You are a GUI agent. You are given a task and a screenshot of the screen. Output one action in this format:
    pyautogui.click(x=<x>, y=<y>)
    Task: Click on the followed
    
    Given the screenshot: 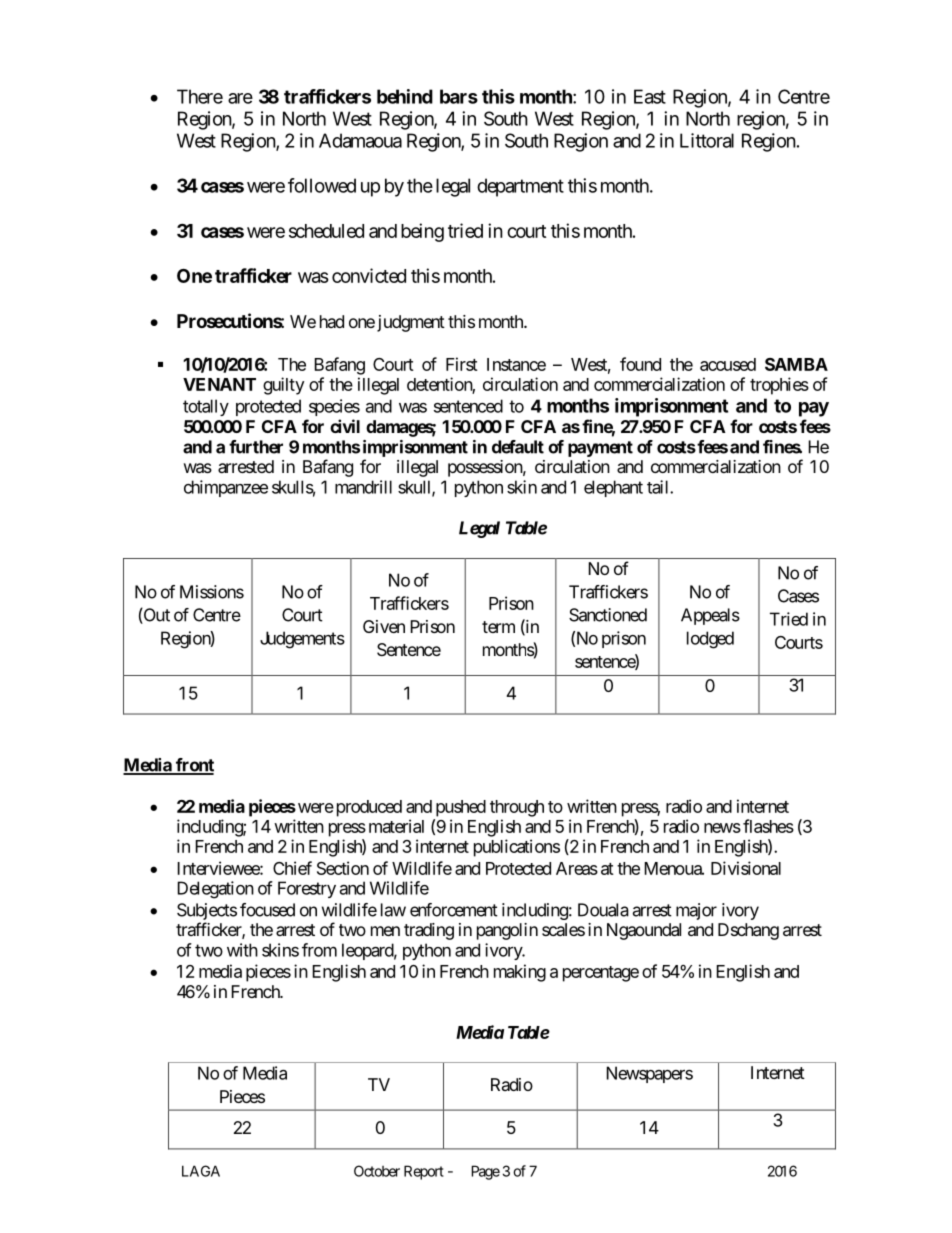 What is the action you would take?
    pyautogui.click(x=322, y=185)
